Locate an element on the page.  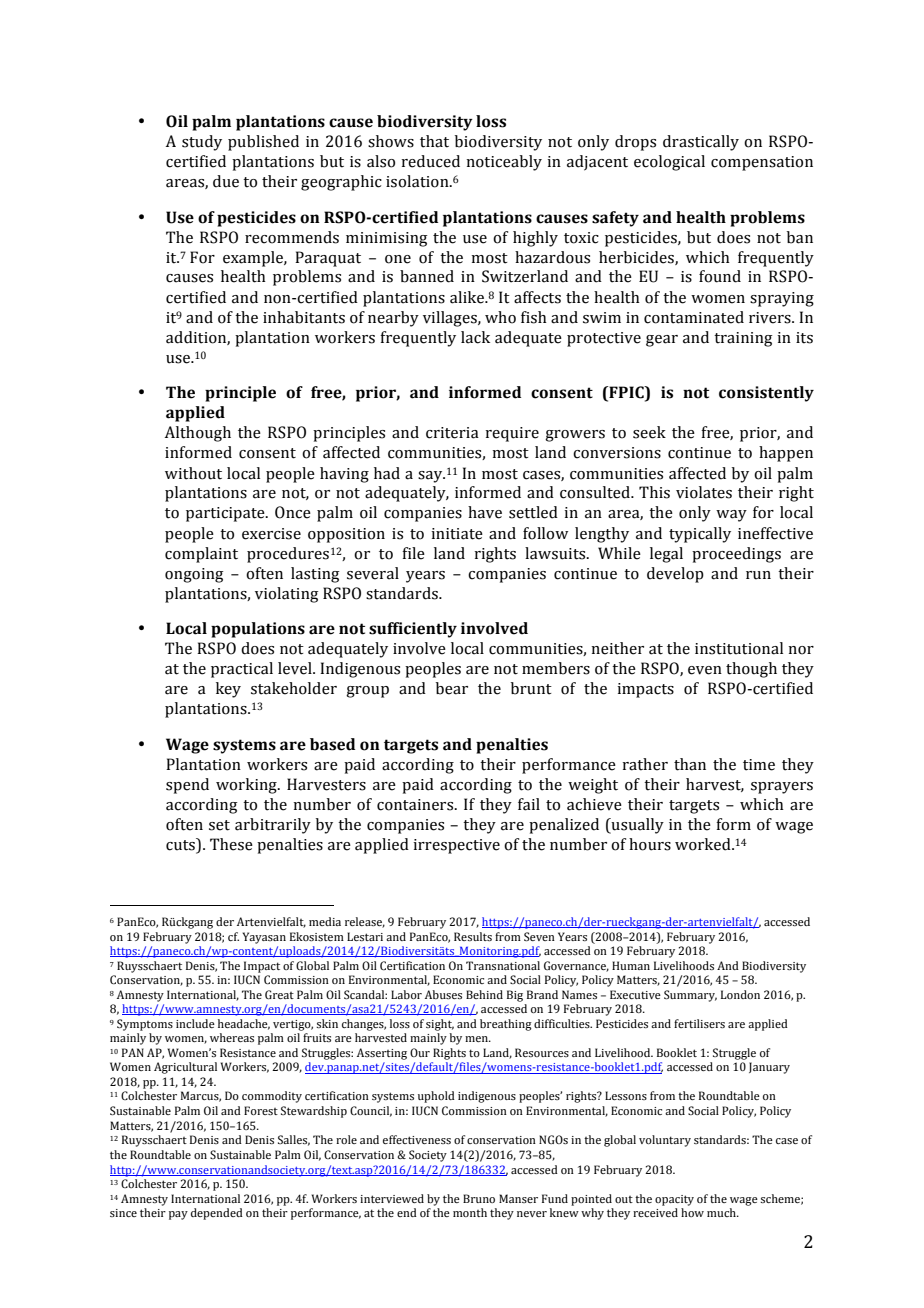
due is located at coordinates (226, 181).
